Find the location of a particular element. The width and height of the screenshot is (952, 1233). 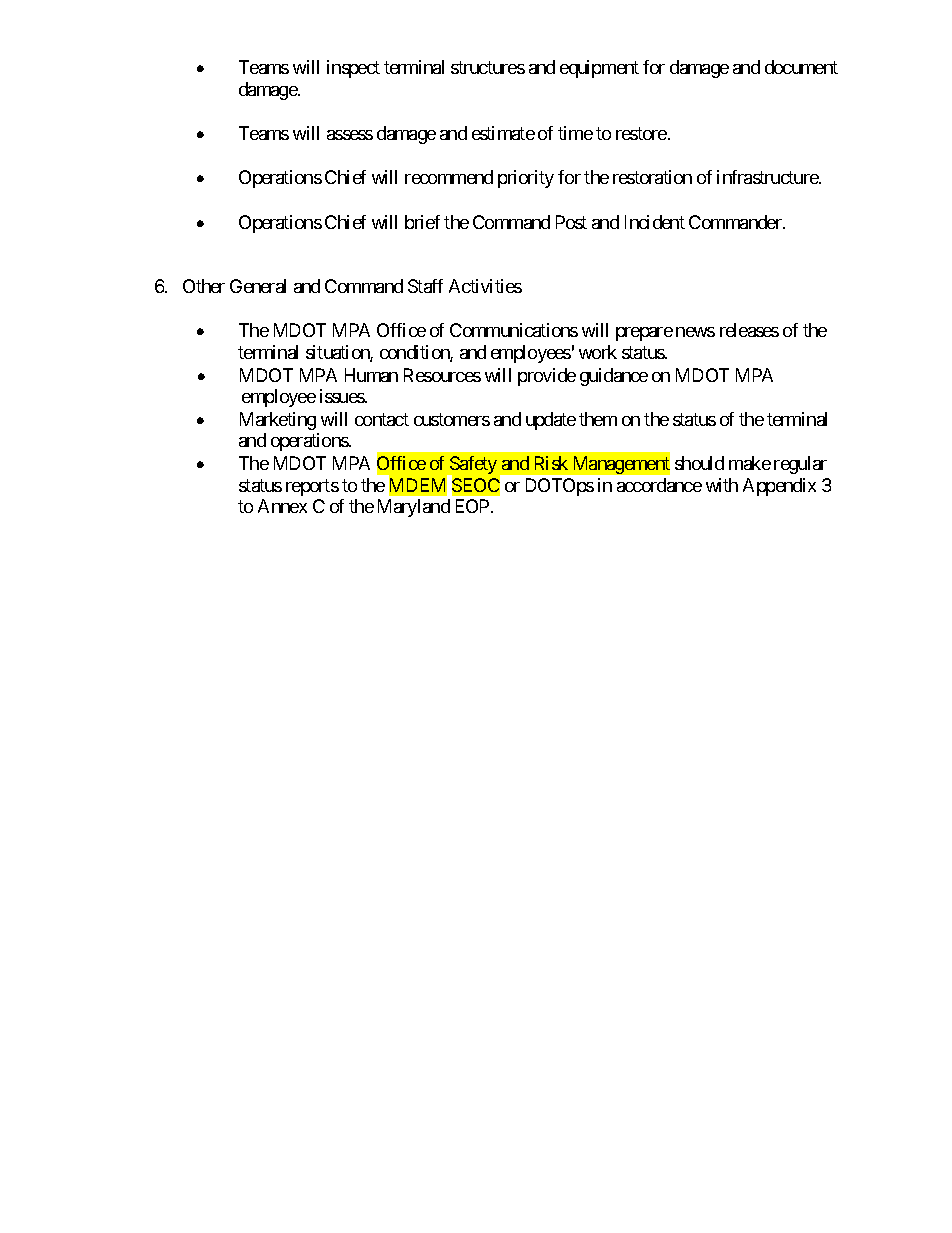

provide is located at coordinates (547, 377).
